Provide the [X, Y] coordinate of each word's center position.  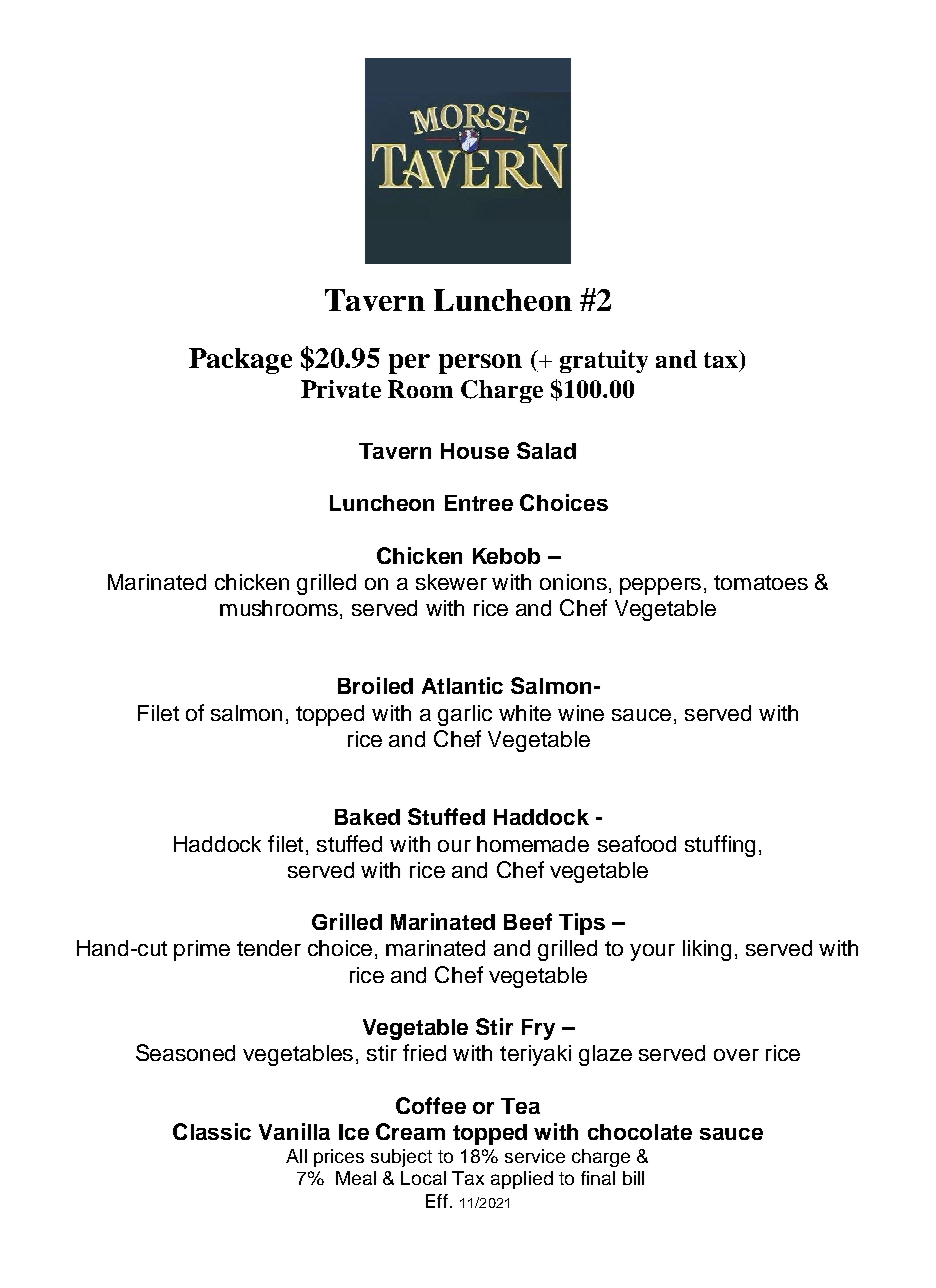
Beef [528, 921]
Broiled [375, 685]
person [480, 364]
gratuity [604, 361]
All [296, 1156]
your [652, 952]
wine [581, 713]
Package [240, 361]
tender [269, 948]
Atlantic [462, 685]
